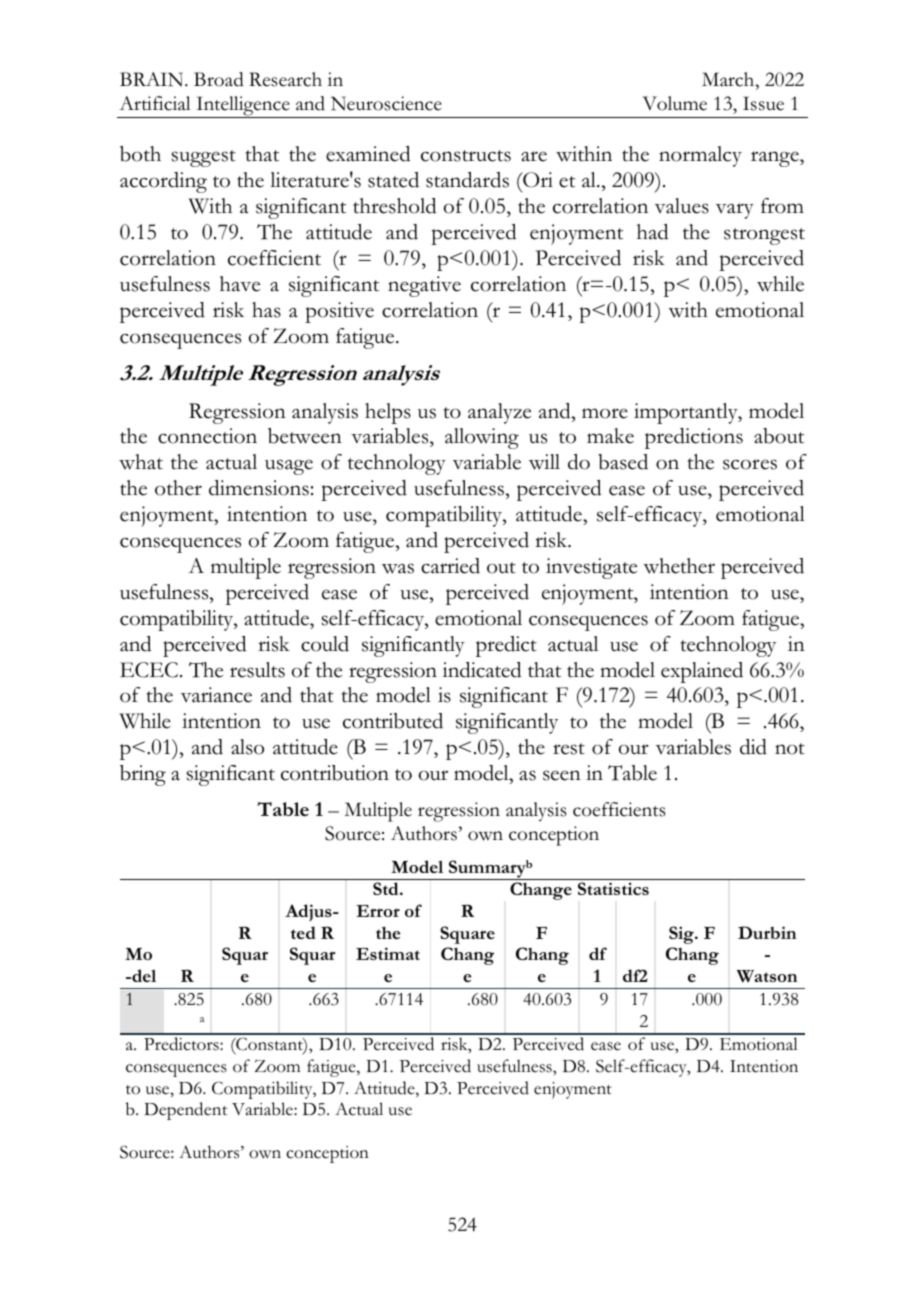  What do you see at coordinates (562, 775) in the screenshot?
I see `seen` at bounding box center [562, 775].
